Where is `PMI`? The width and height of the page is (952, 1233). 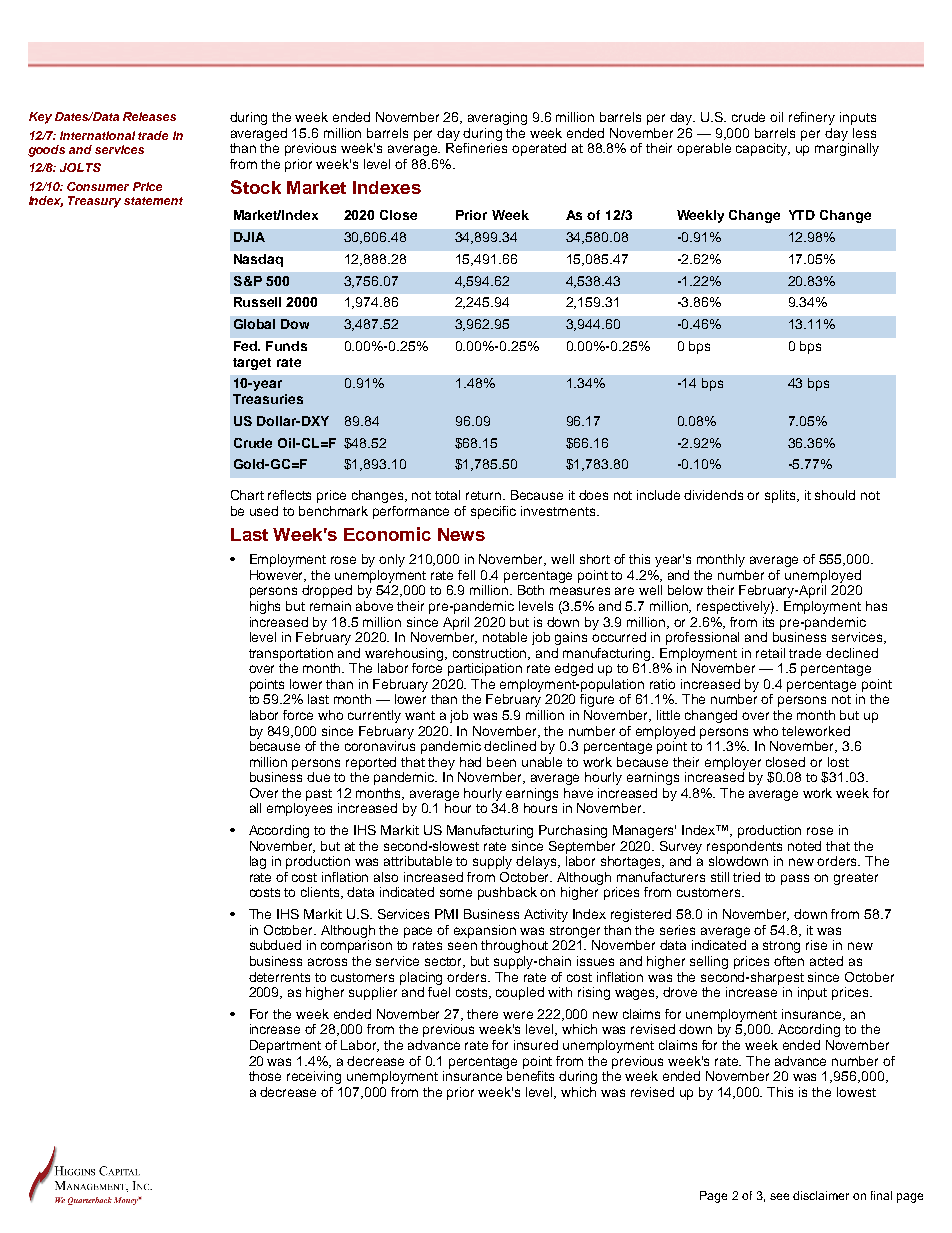 PMI is located at coordinates (446, 914).
